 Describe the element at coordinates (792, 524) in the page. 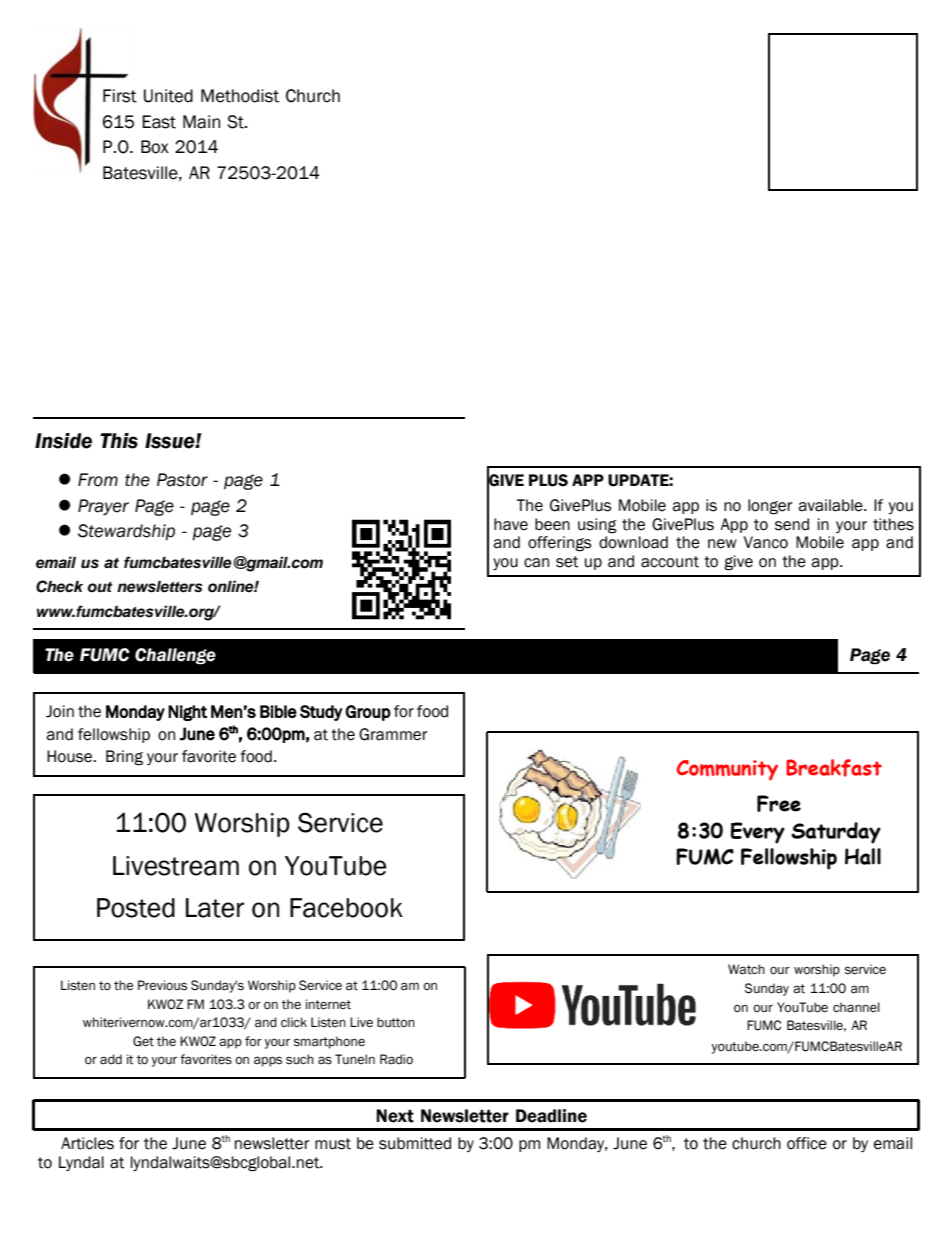

I see `send` at that location.
